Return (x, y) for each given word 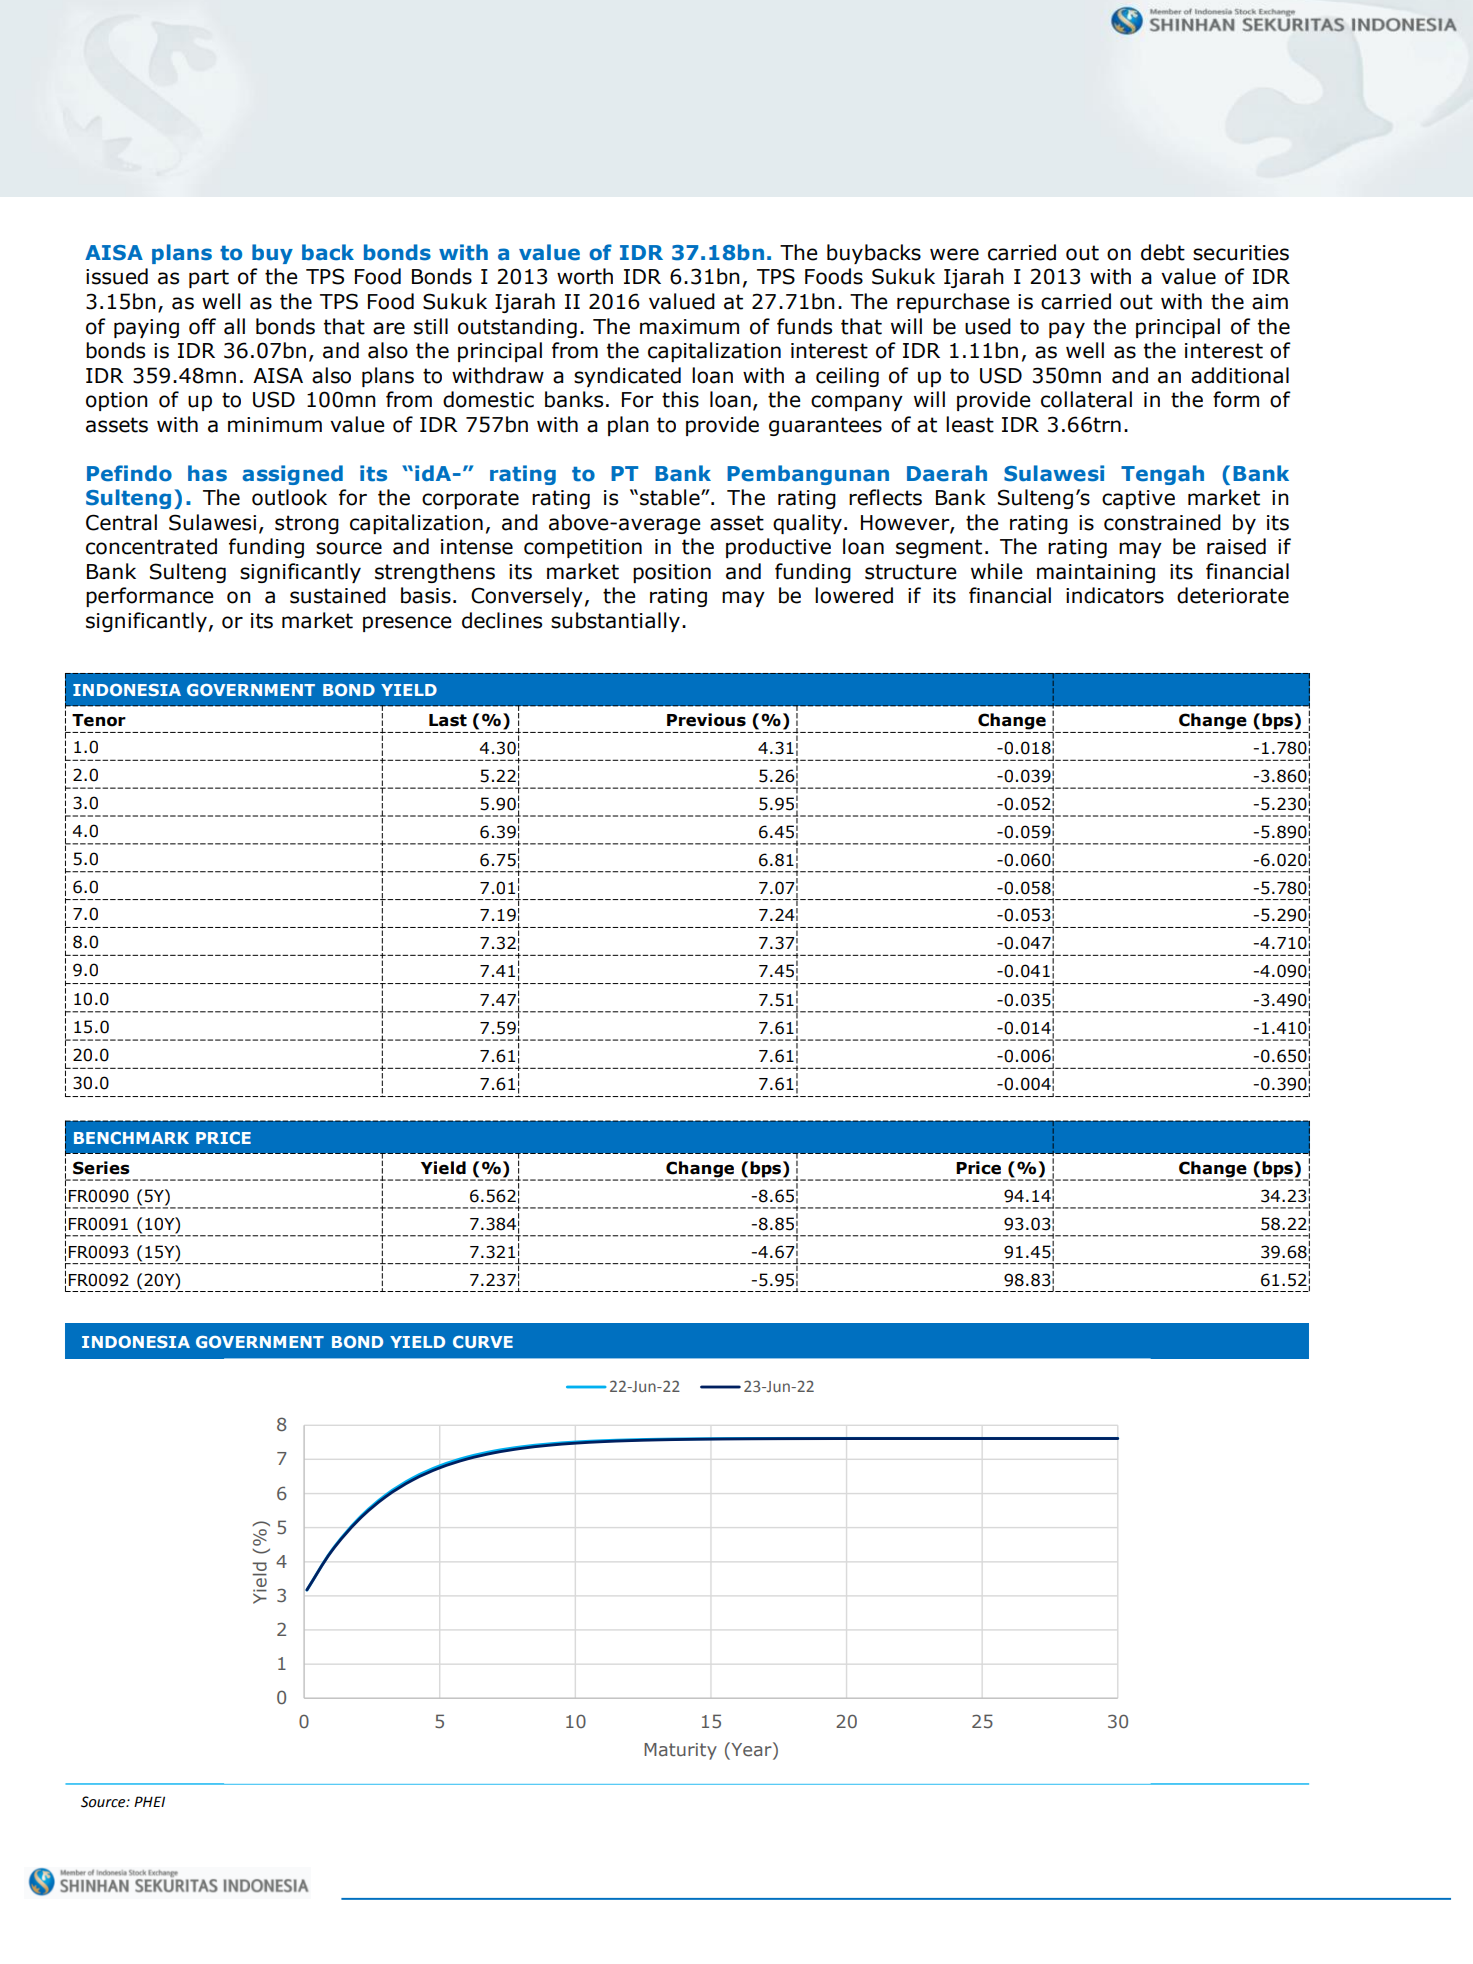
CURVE (483, 1342)
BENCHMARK (131, 1138)
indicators (1115, 595)
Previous (706, 720)
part (209, 278)
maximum (689, 327)
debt (1163, 252)
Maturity (680, 1751)
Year (751, 1749)
